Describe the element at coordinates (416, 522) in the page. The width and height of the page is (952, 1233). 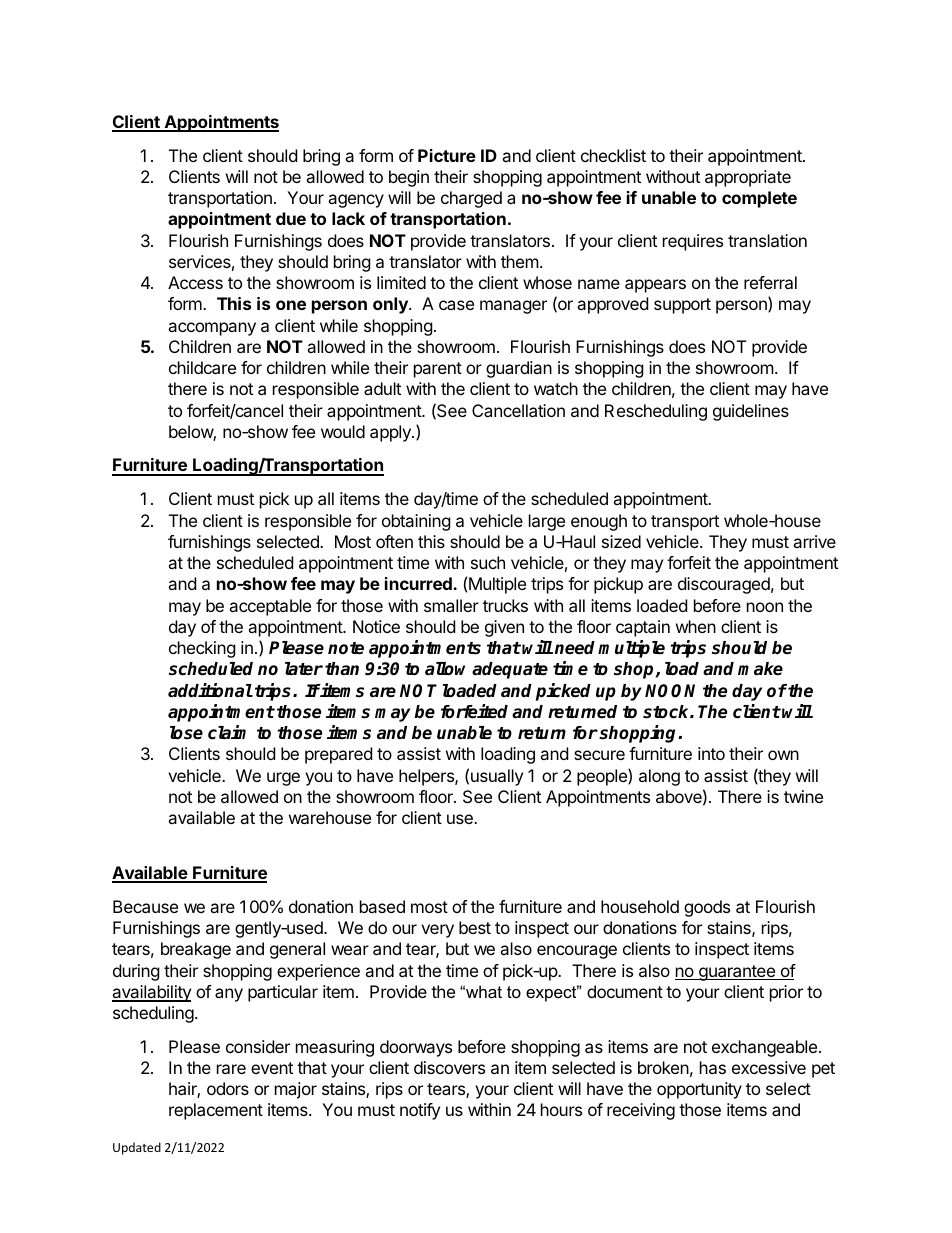
I see `obtaining` at that location.
